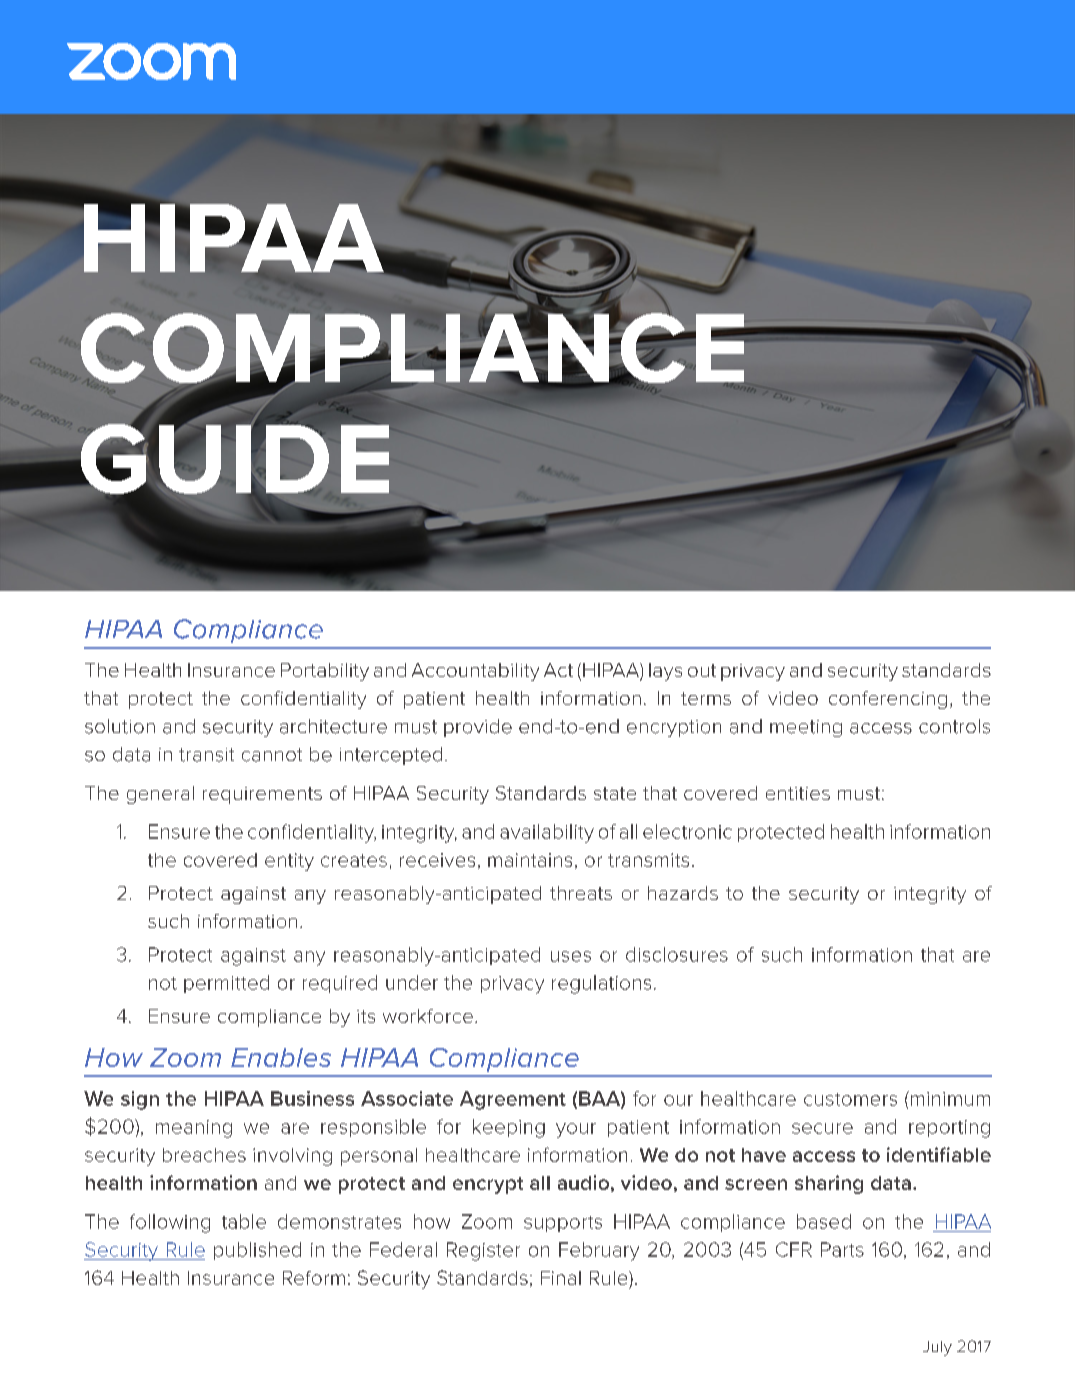  What do you see at coordinates (850, 1099) in the page?
I see `customers` at bounding box center [850, 1099].
